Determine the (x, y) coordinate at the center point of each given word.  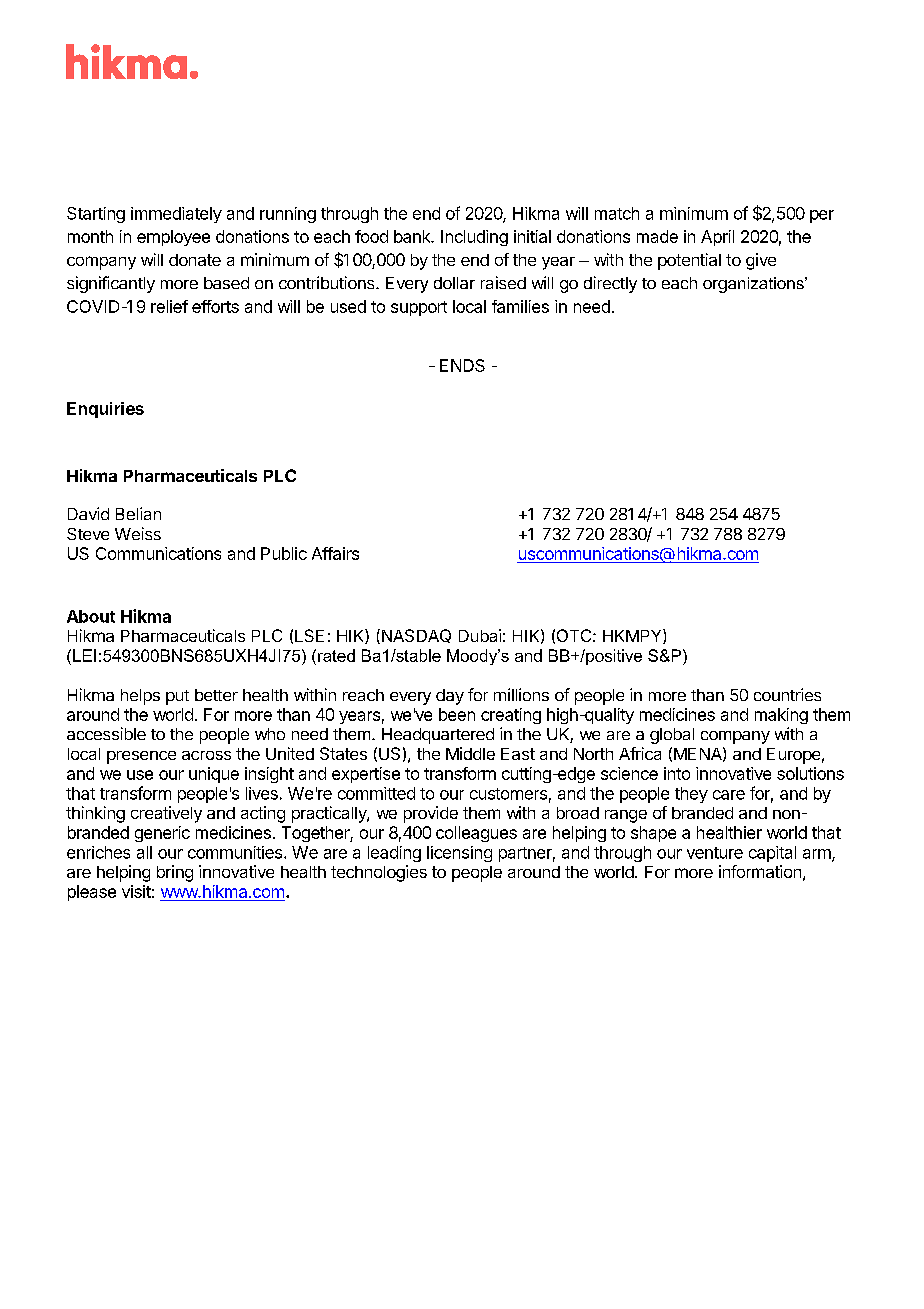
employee (173, 238)
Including (474, 238)
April (717, 238)
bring (175, 873)
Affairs (335, 553)
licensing (459, 854)
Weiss (138, 533)
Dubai (480, 635)
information (760, 871)
